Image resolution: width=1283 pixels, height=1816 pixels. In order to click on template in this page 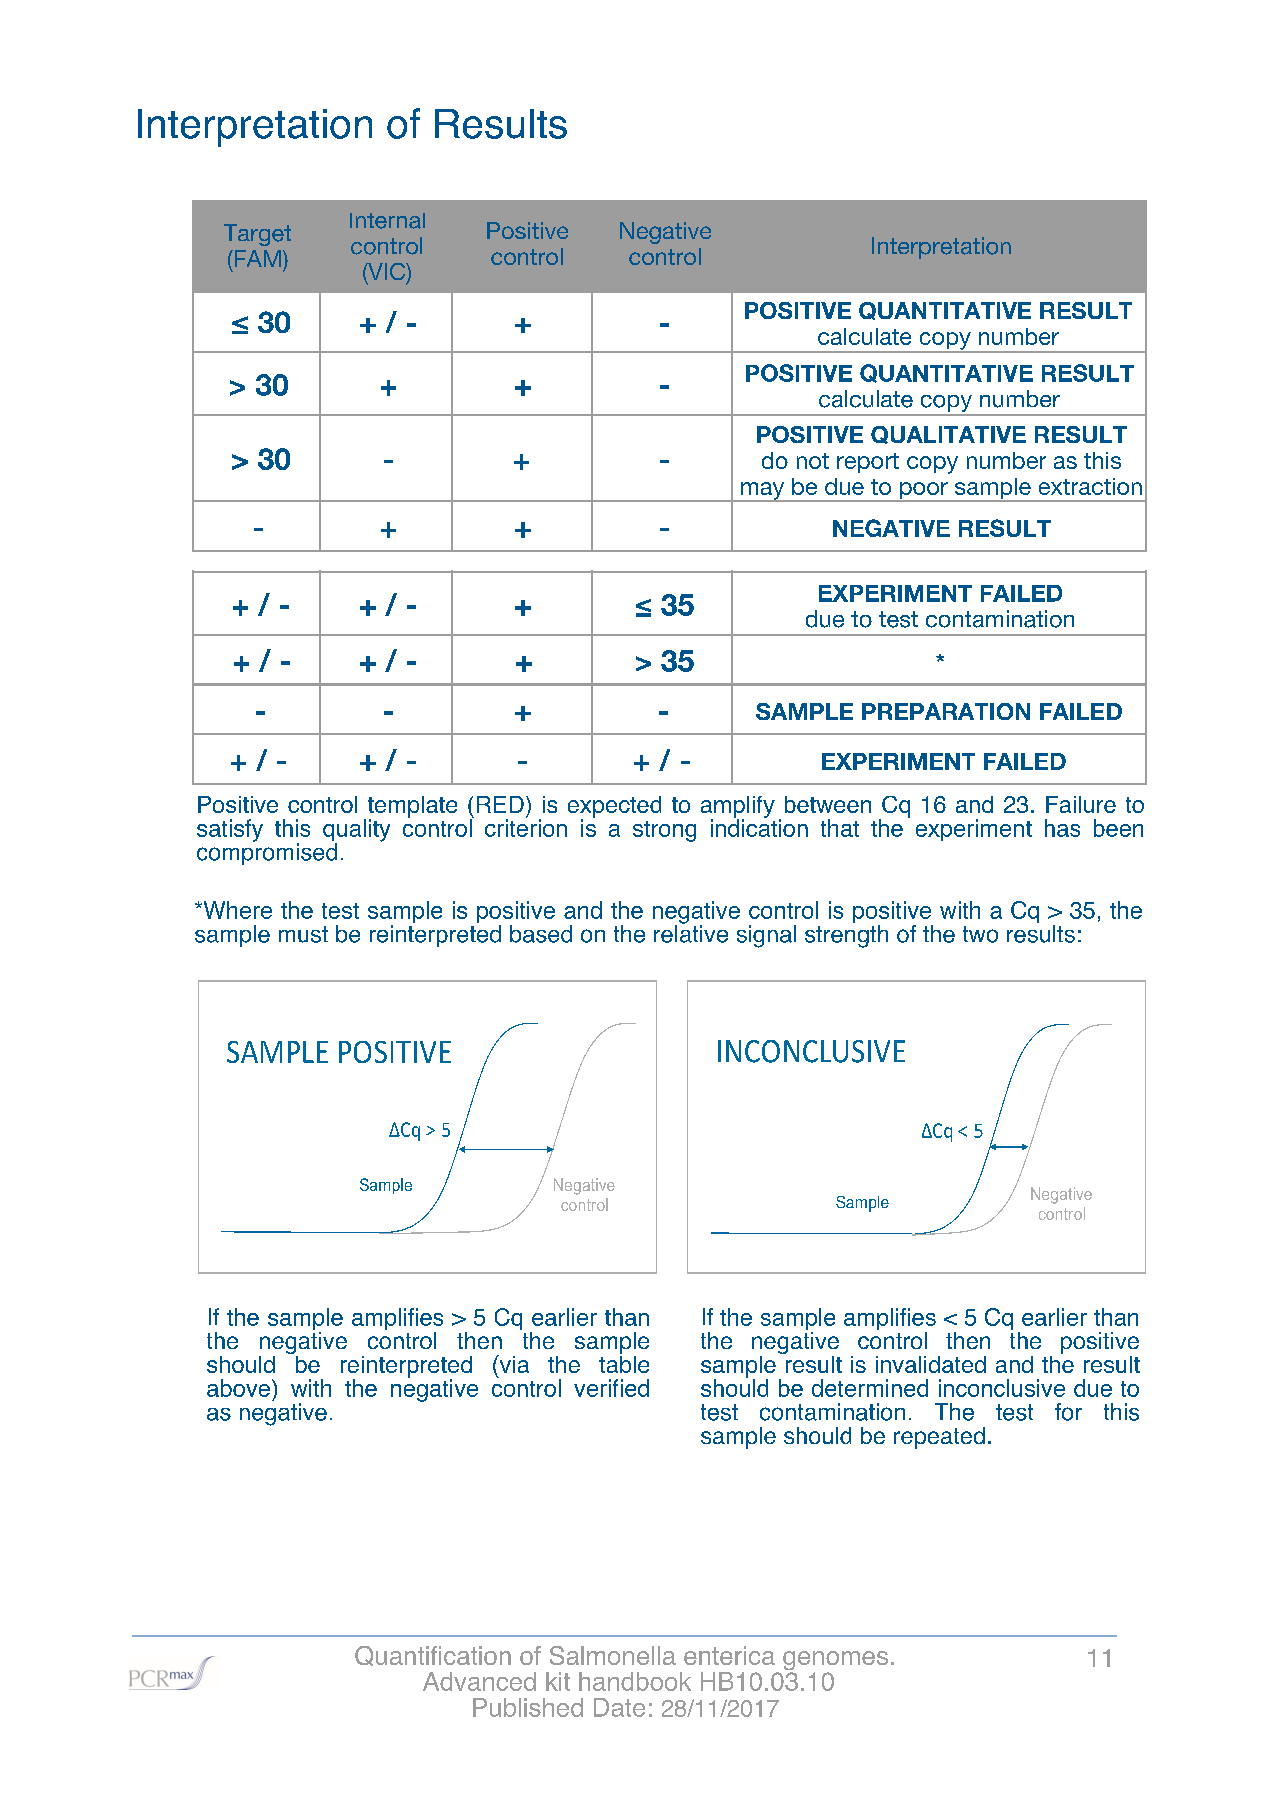, I will do `click(411, 808)`.
